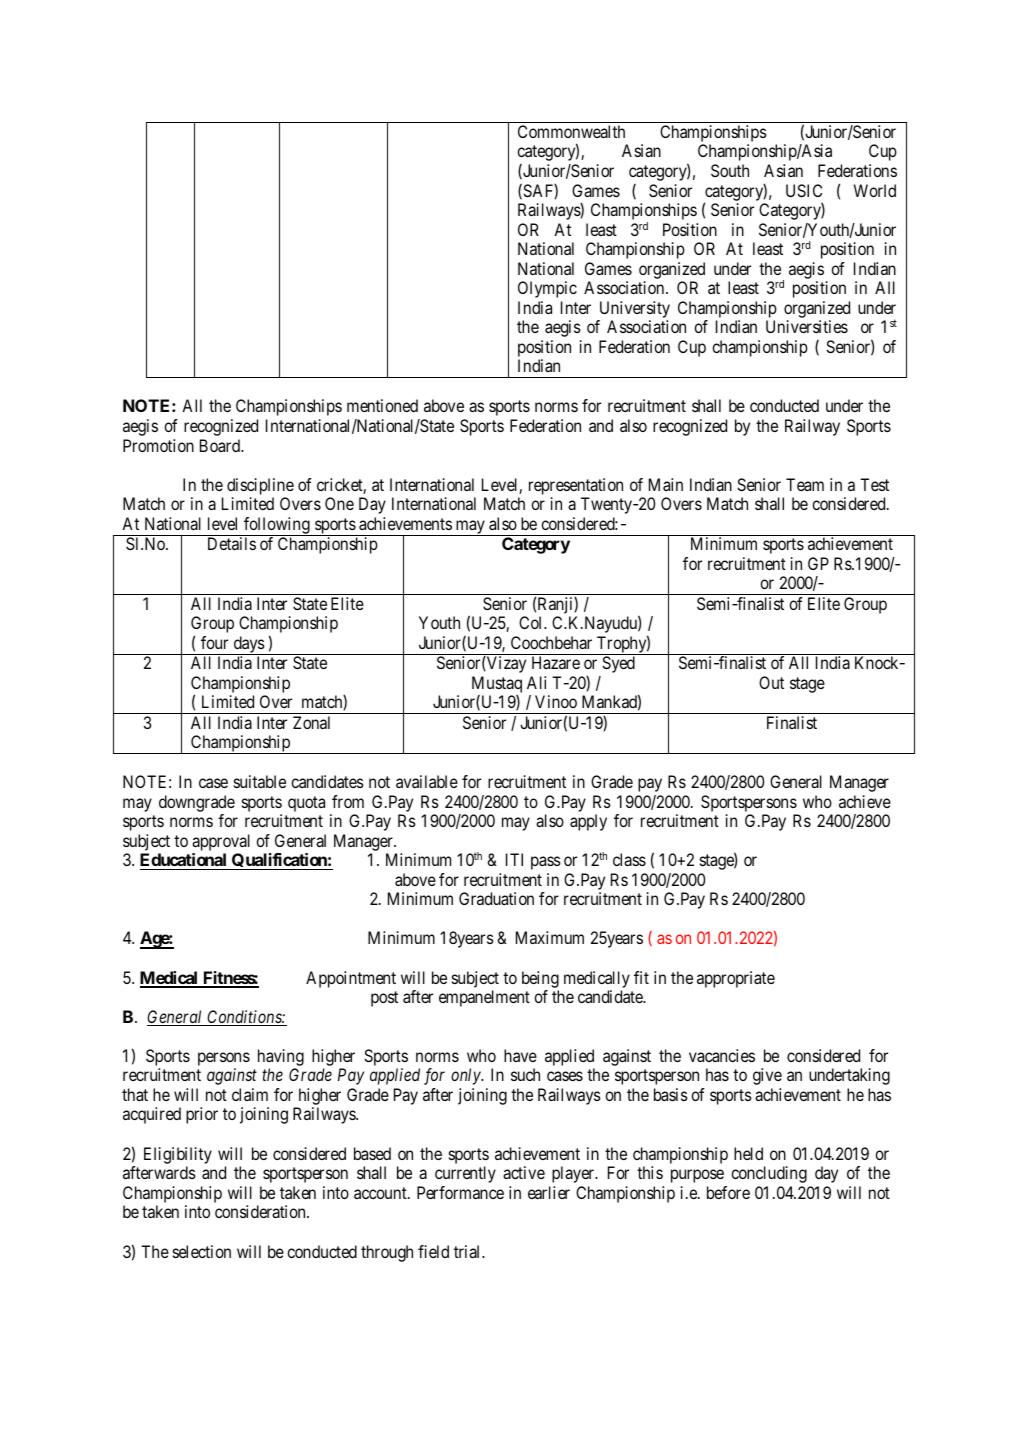 The image size is (1012, 1431). Describe the element at coordinates (468, 1251) in the document. I see `trial` at that location.
